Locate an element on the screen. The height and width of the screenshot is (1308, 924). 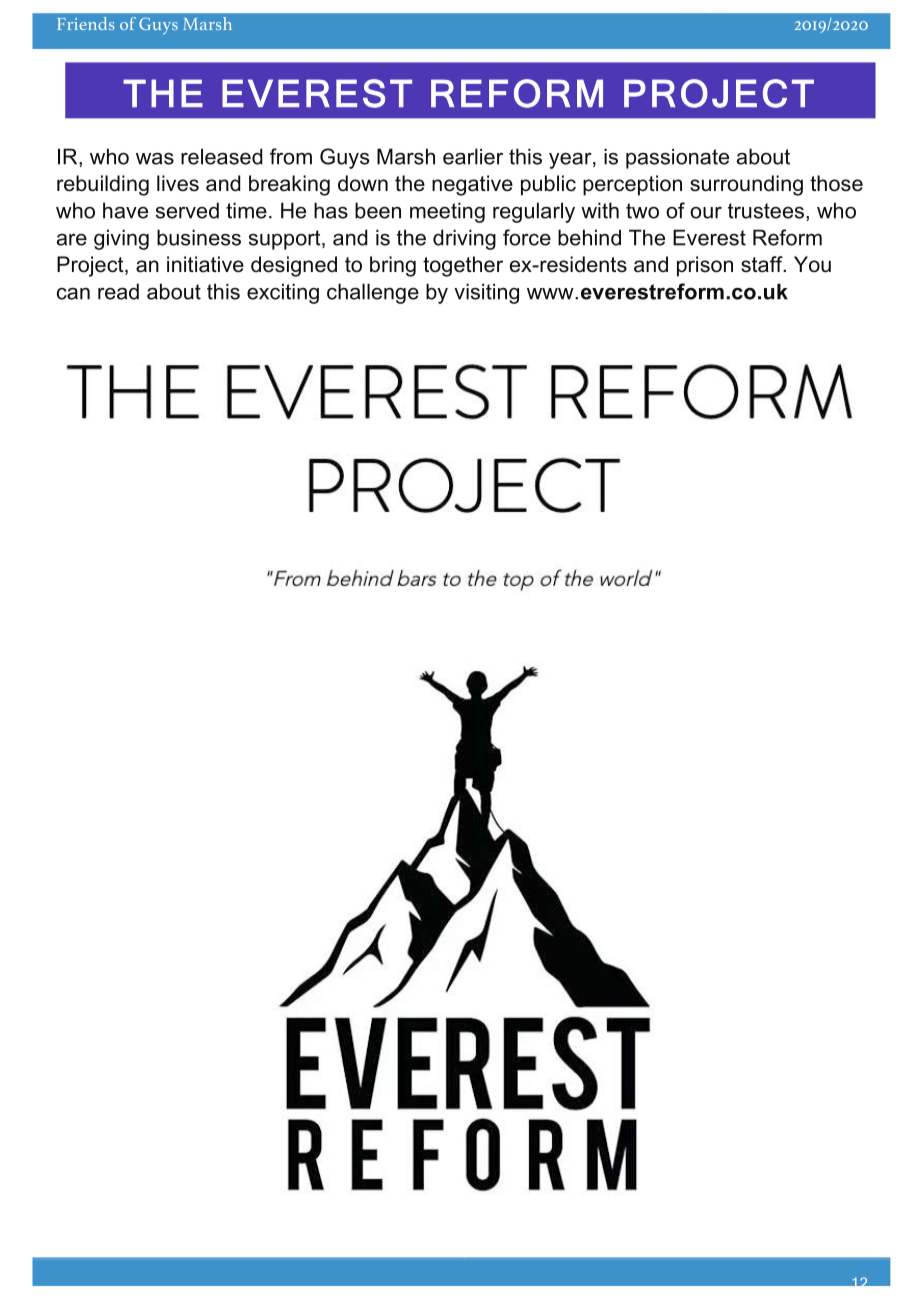
those is located at coordinates (836, 183).
